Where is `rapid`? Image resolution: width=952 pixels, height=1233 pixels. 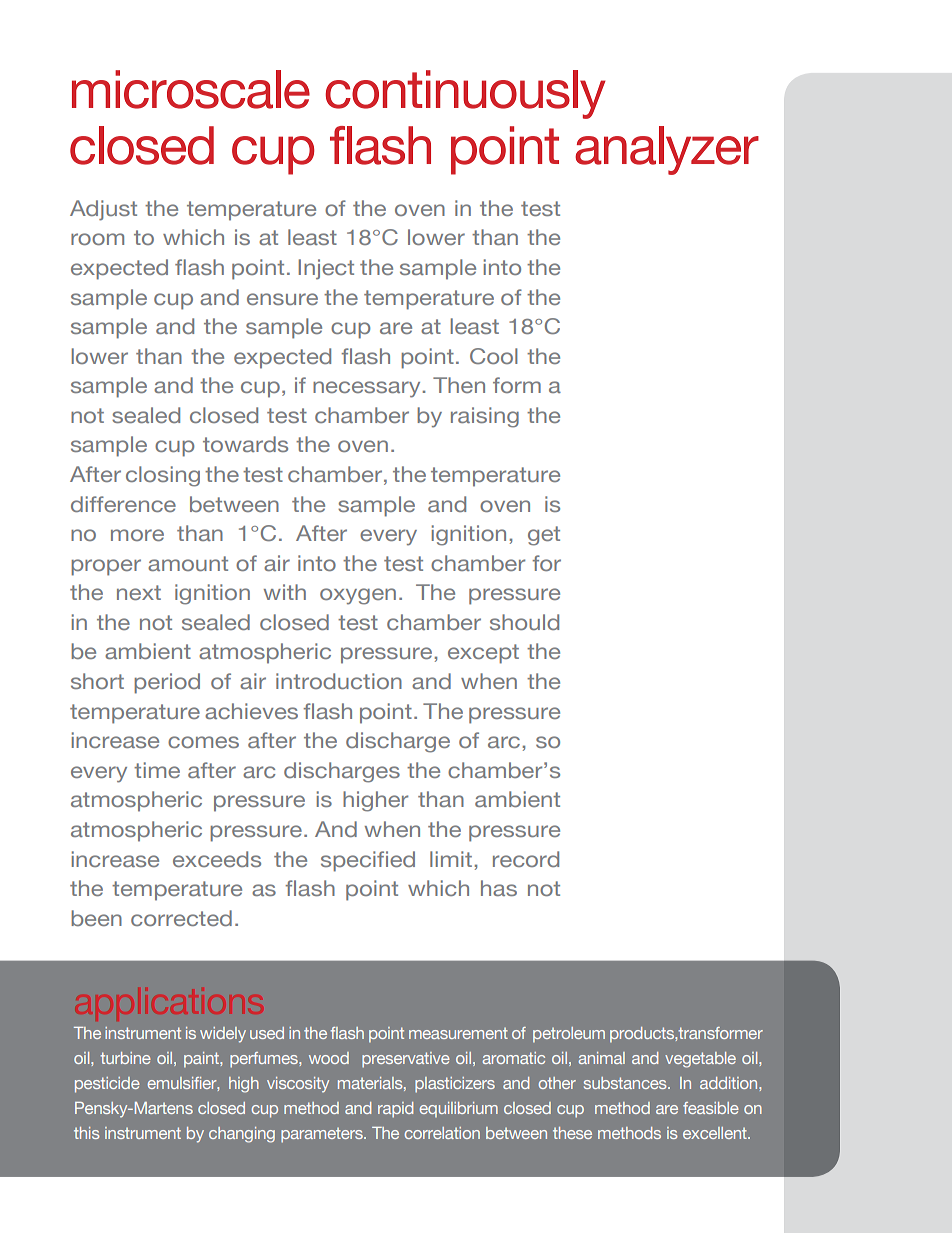
rapid is located at coordinates (395, 1110).
